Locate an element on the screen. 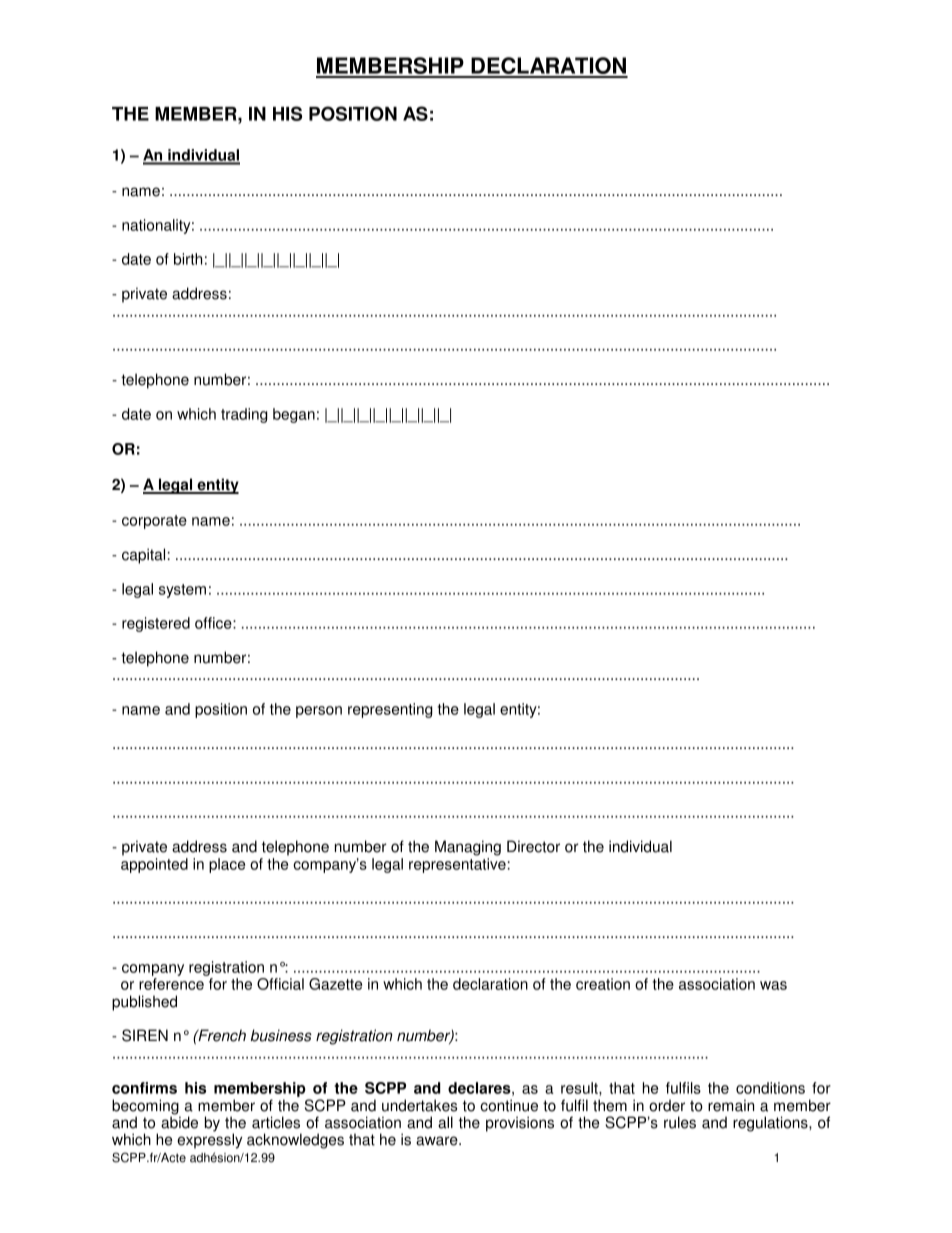 The image size is (952, 1233). expressly is located at coordinates (209, 1141).
